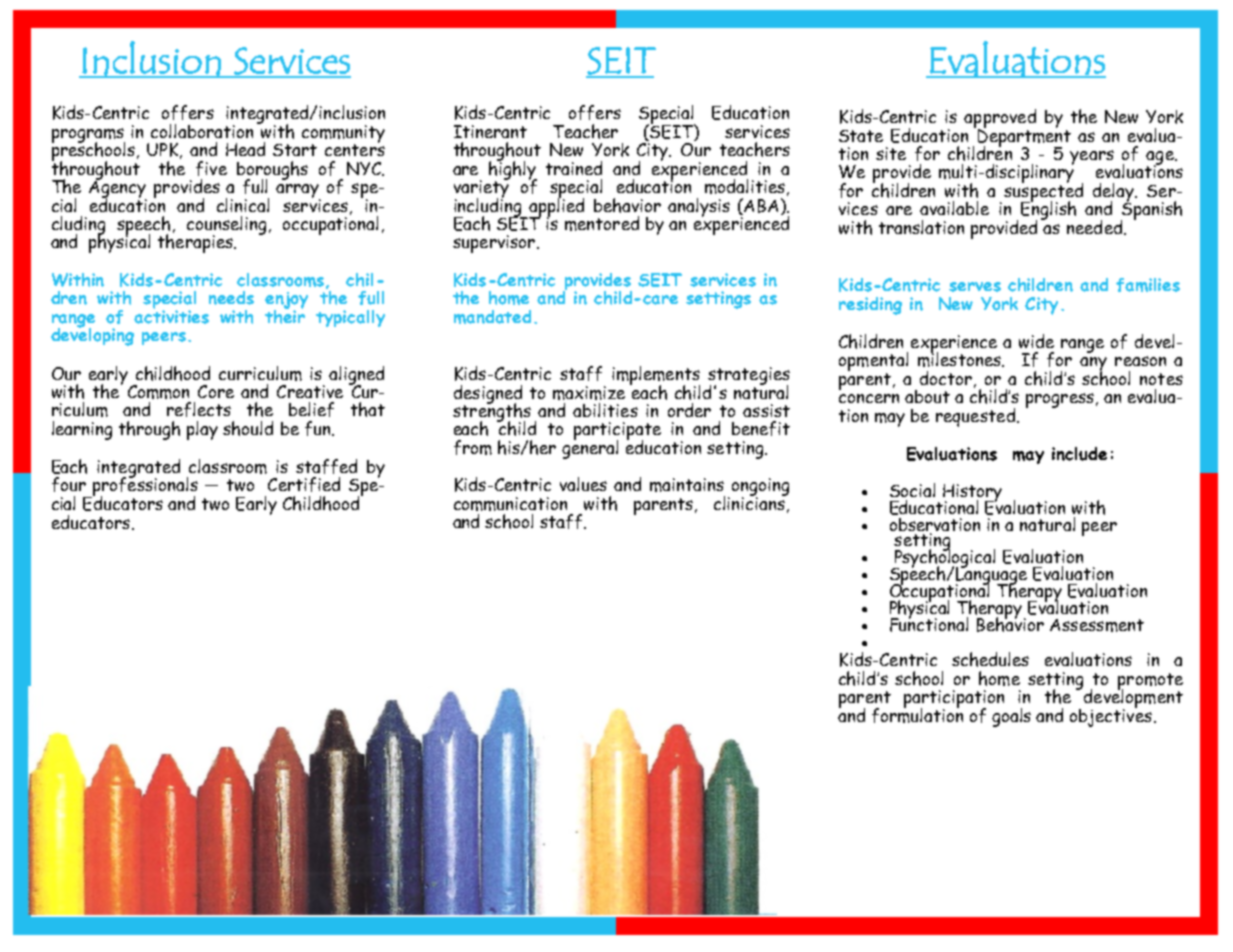  Describe the element at coordinates (574, 168) in the page. I see `trained` at that location.
